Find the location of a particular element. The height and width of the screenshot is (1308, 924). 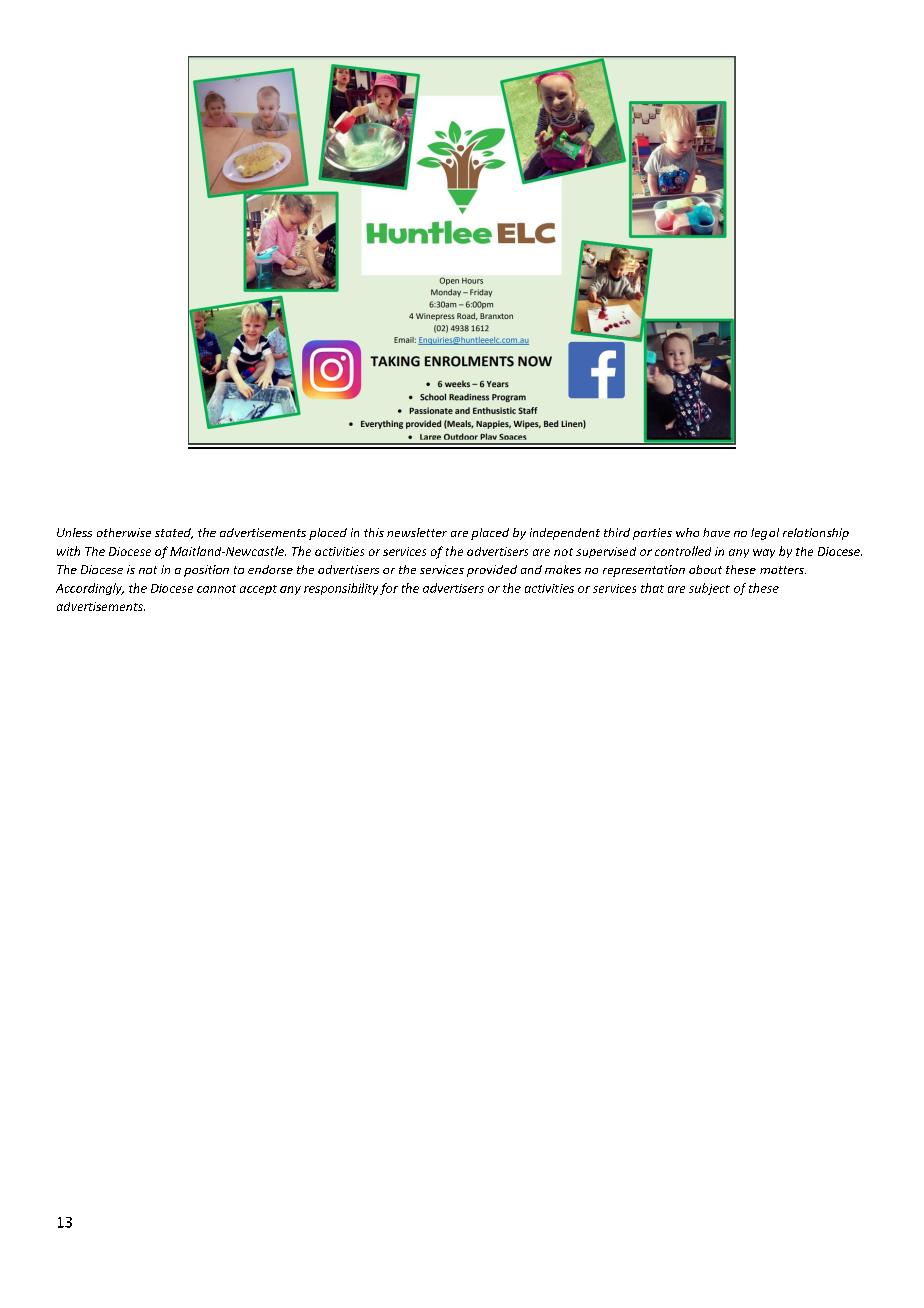

with is located at coordinates (68, 551).
